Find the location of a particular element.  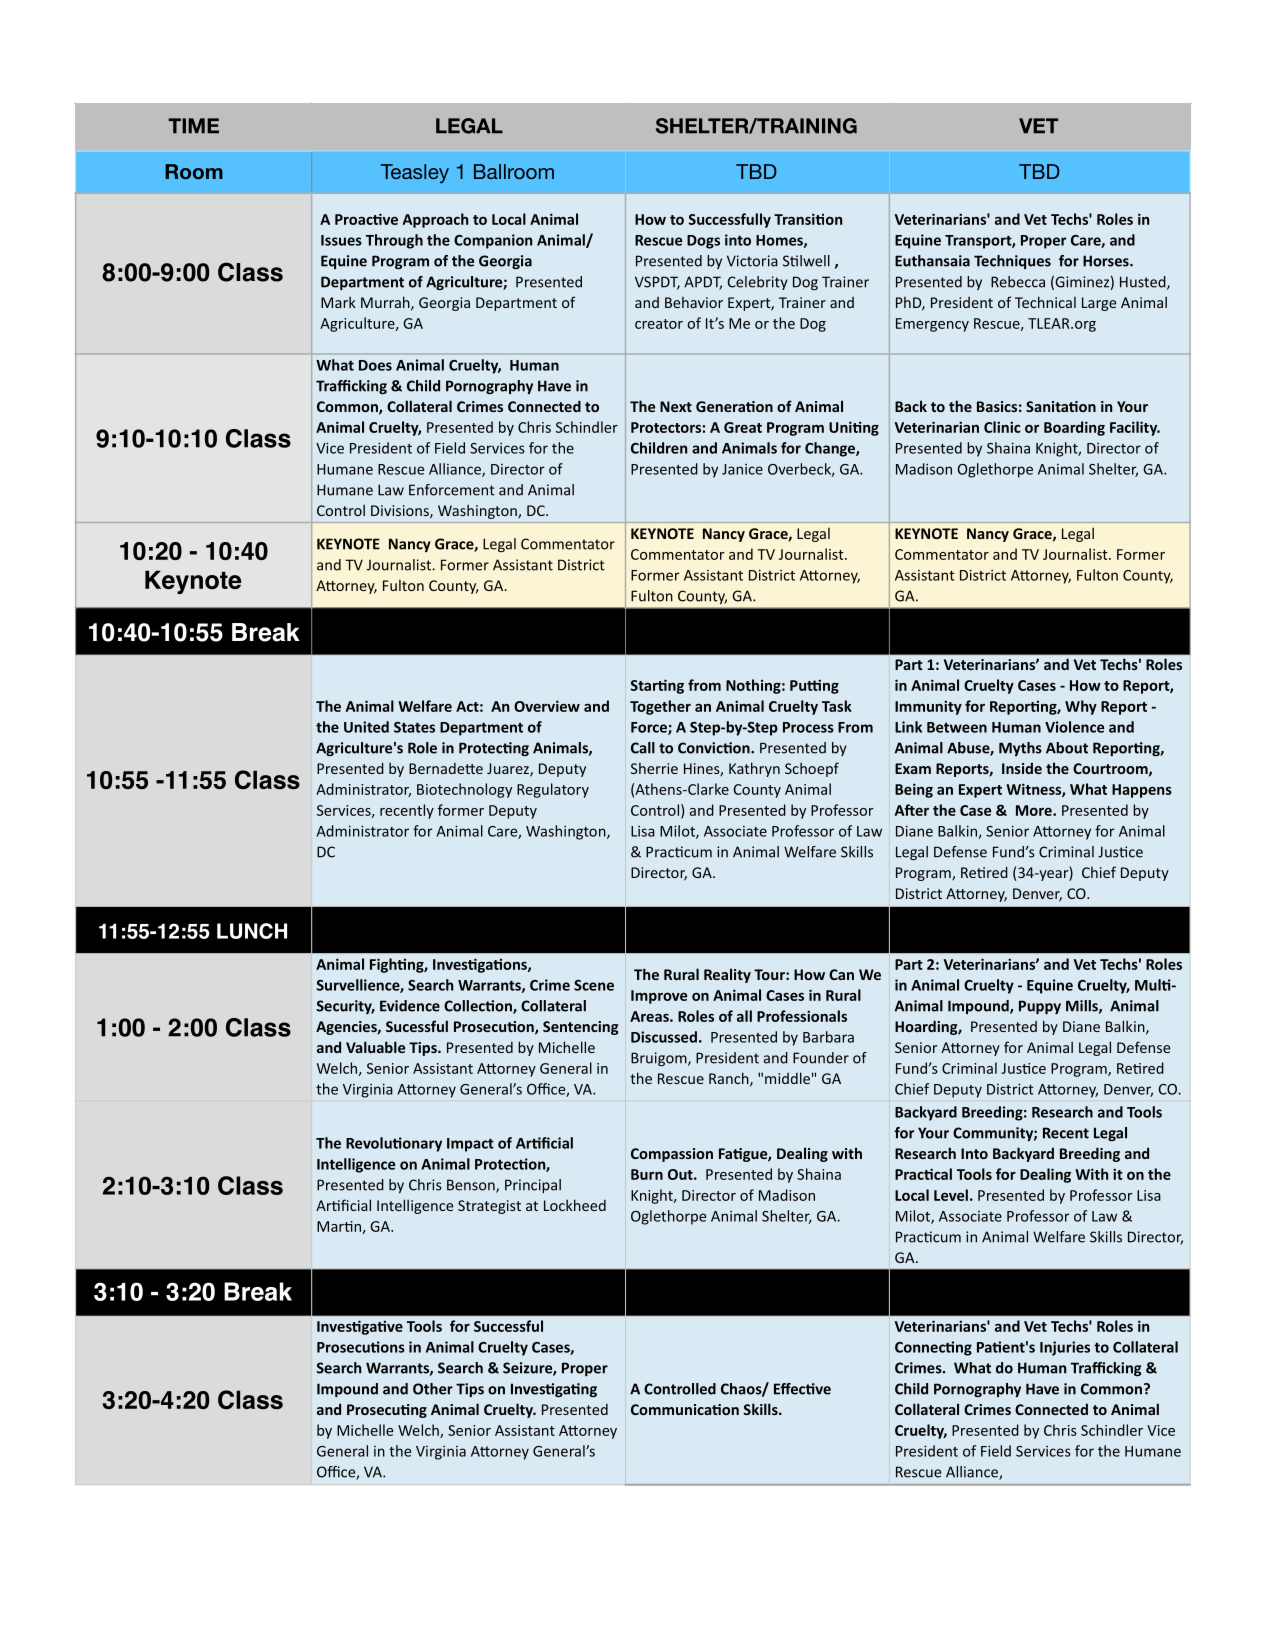

Rebecca is located at coordinates (1018, 282).
